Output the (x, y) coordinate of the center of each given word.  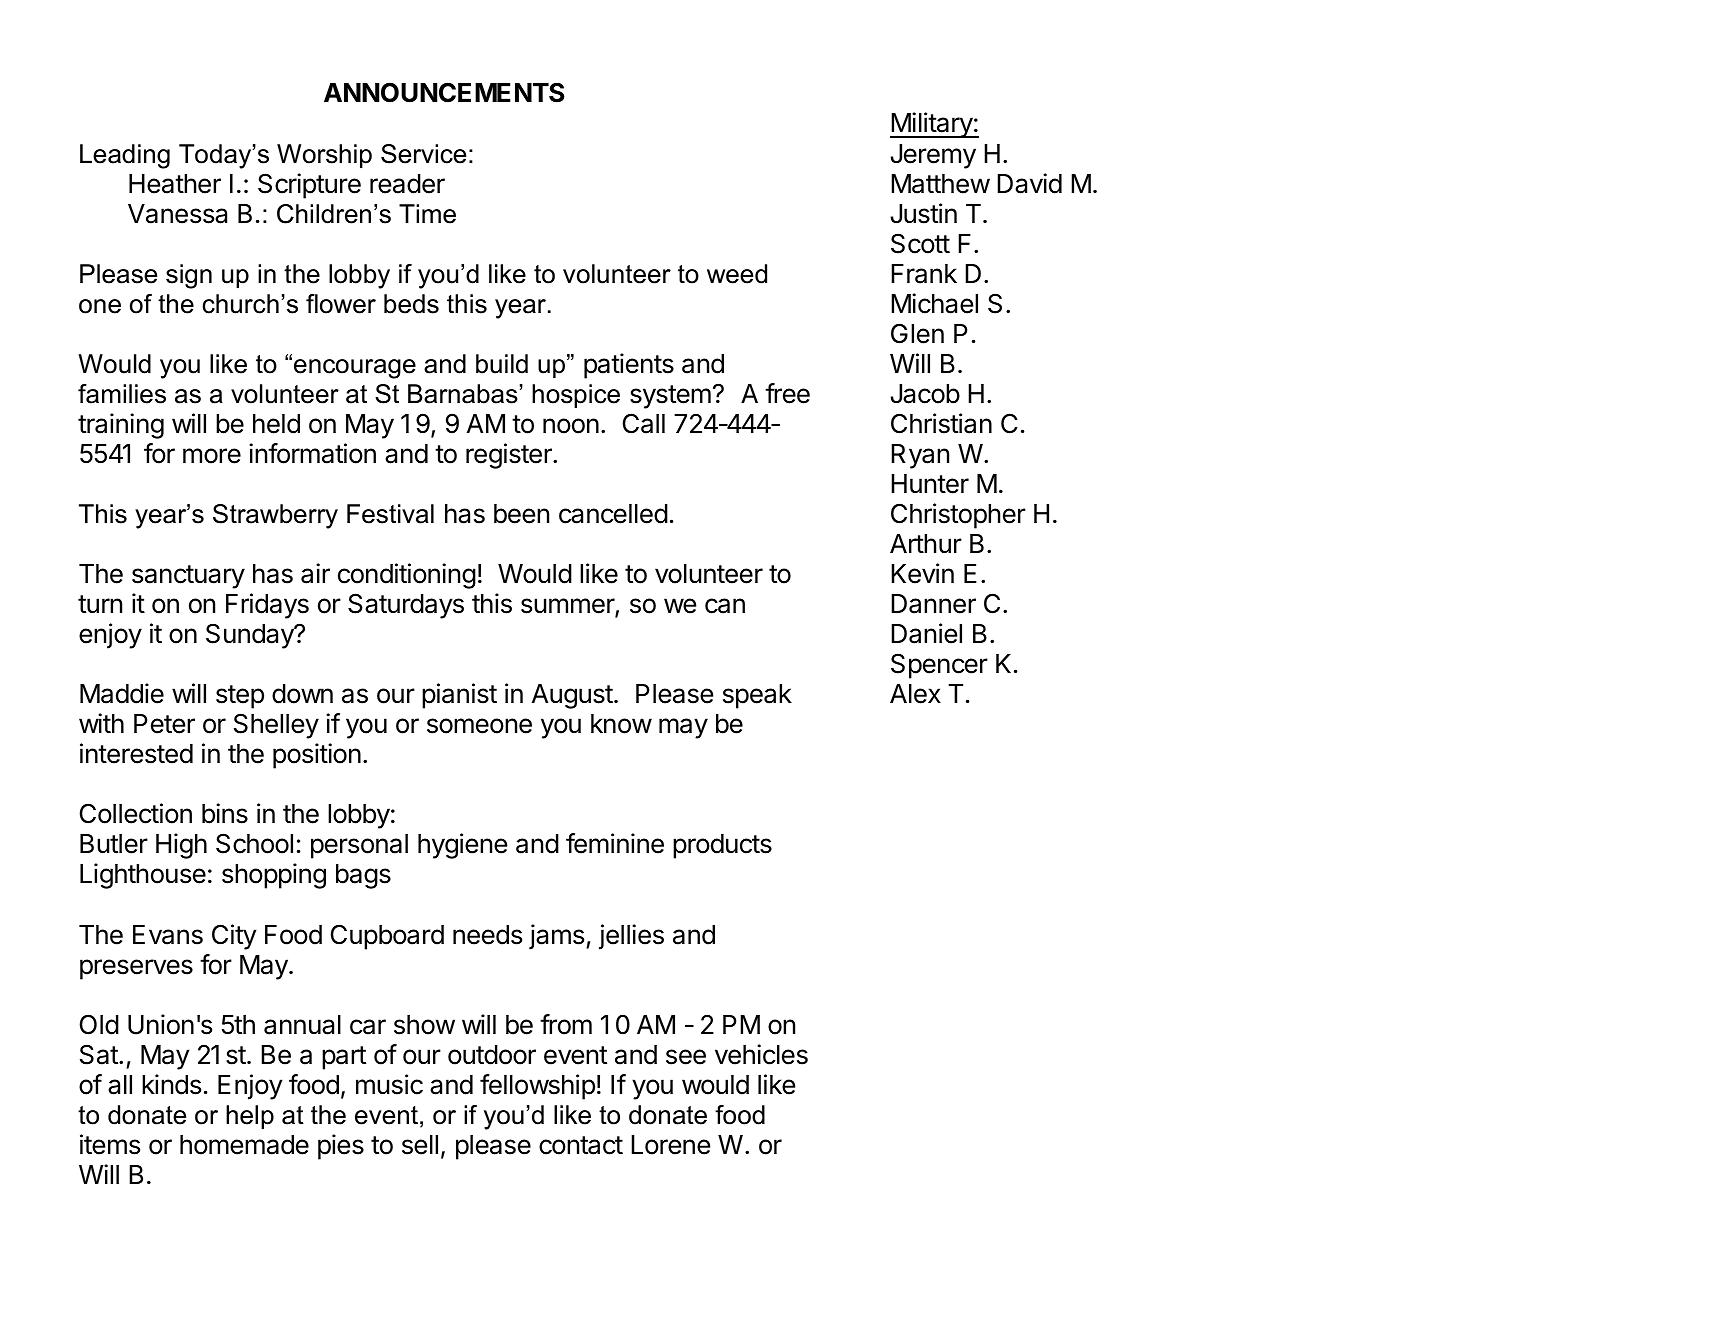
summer (568, 607)
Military (932, 125)
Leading (125, 156)
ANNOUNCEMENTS (444, 92)
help (250, 1117)
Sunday (251, 636)
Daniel (926, 633)
